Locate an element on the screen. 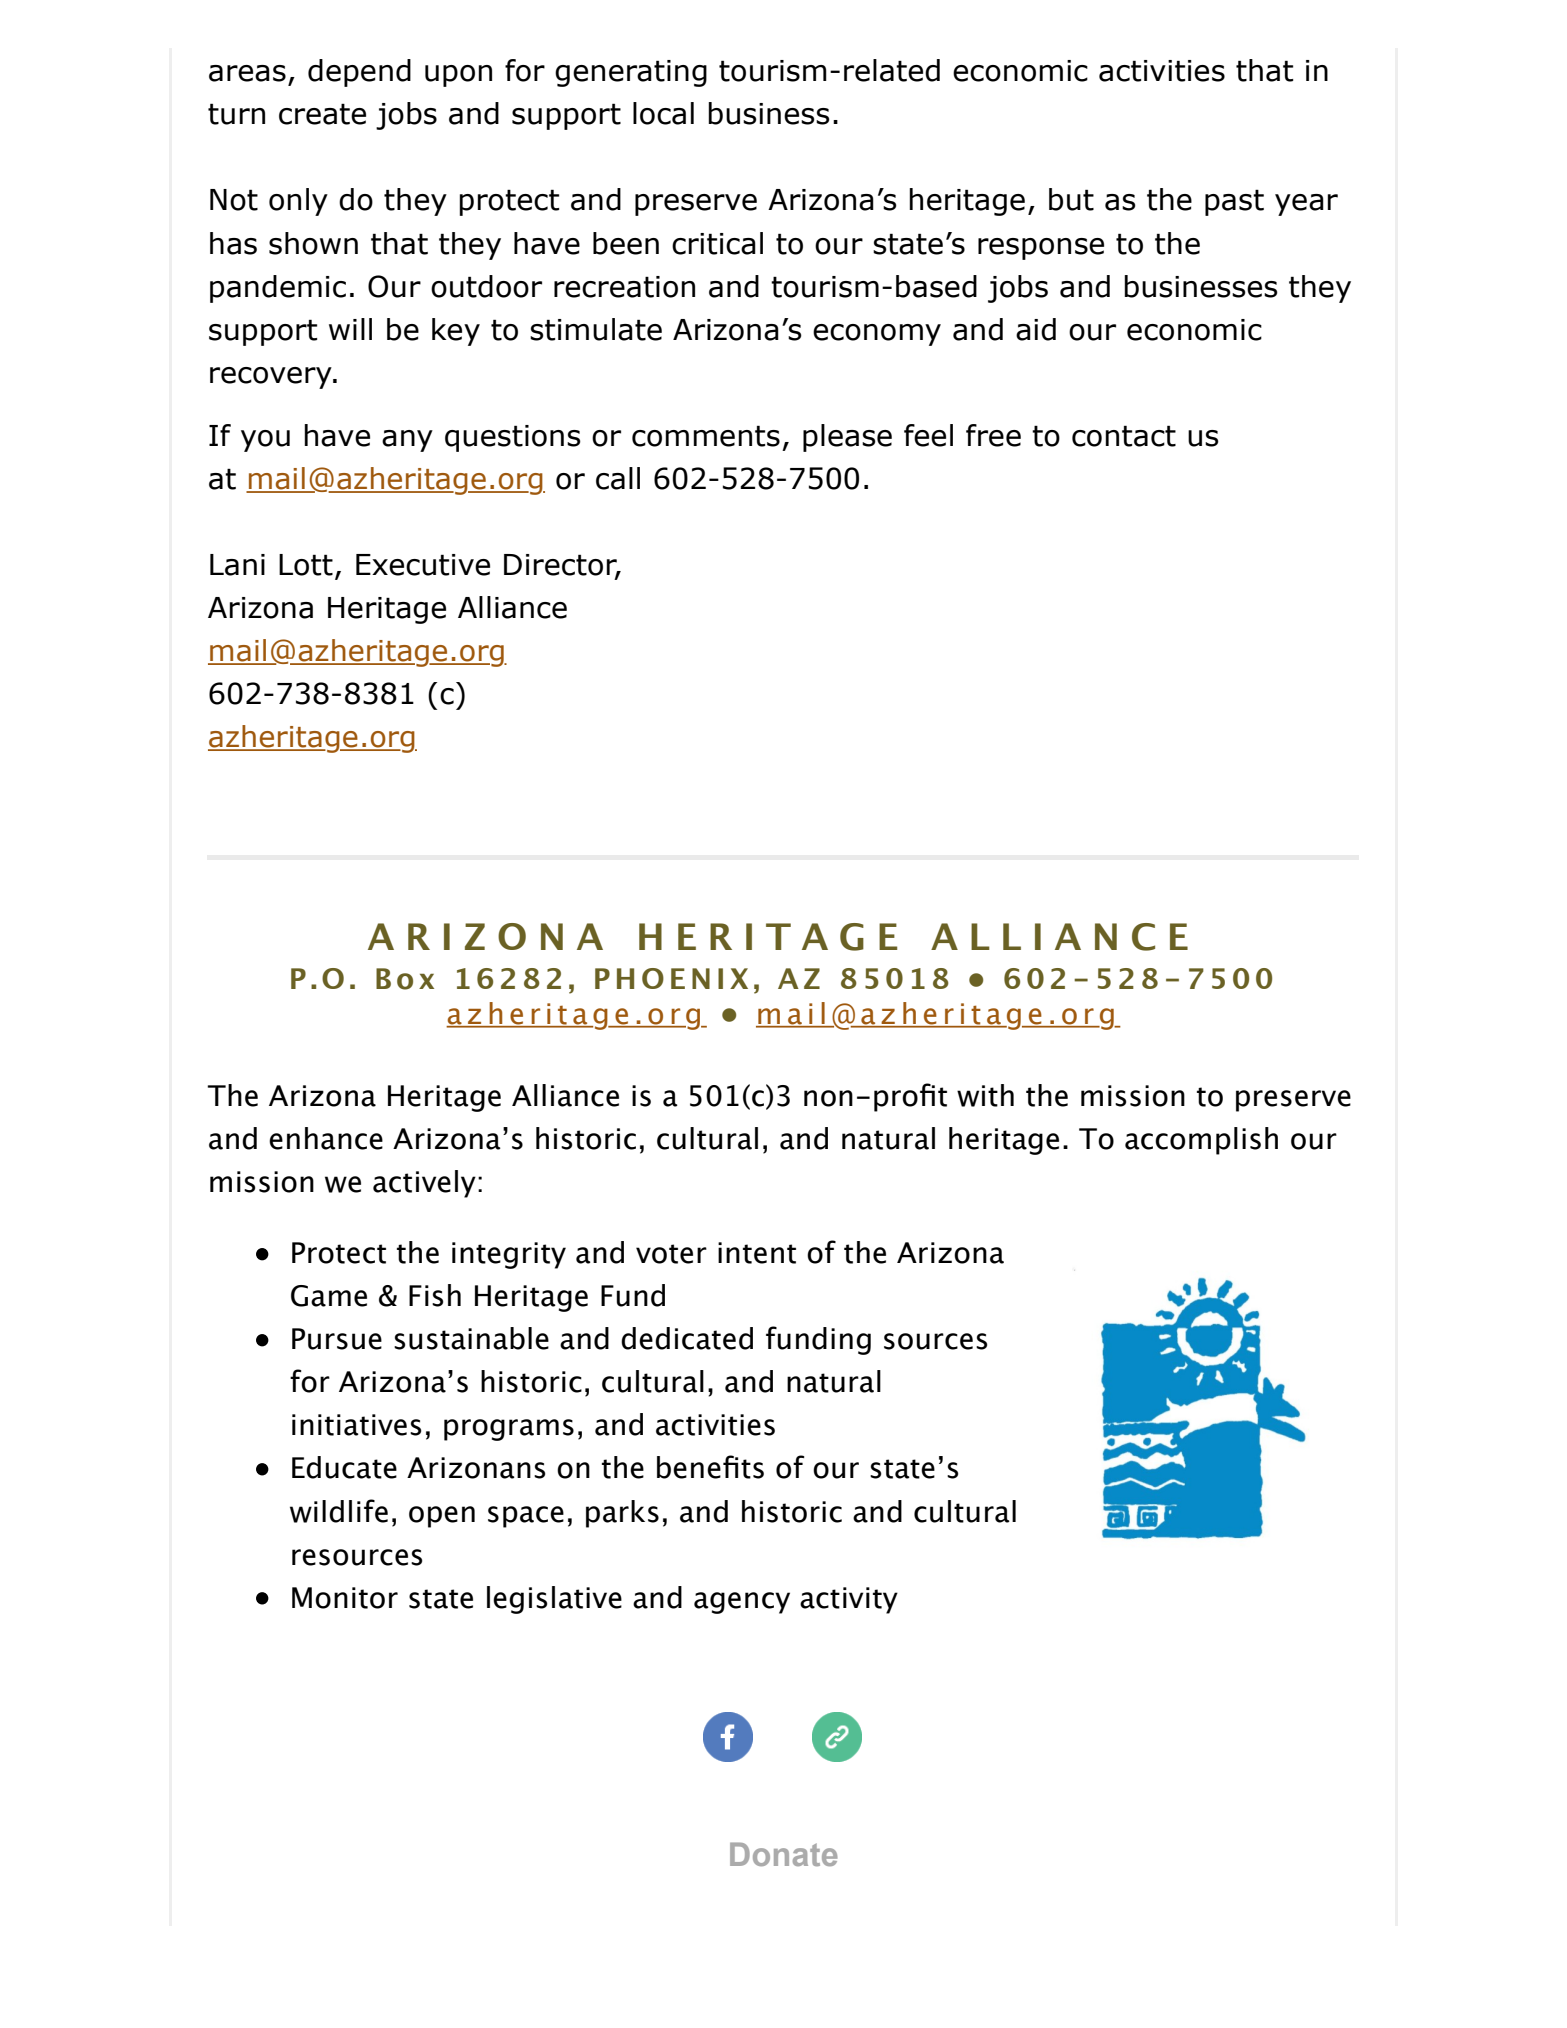  PHOENIX is located at coordinates (671, 978).
